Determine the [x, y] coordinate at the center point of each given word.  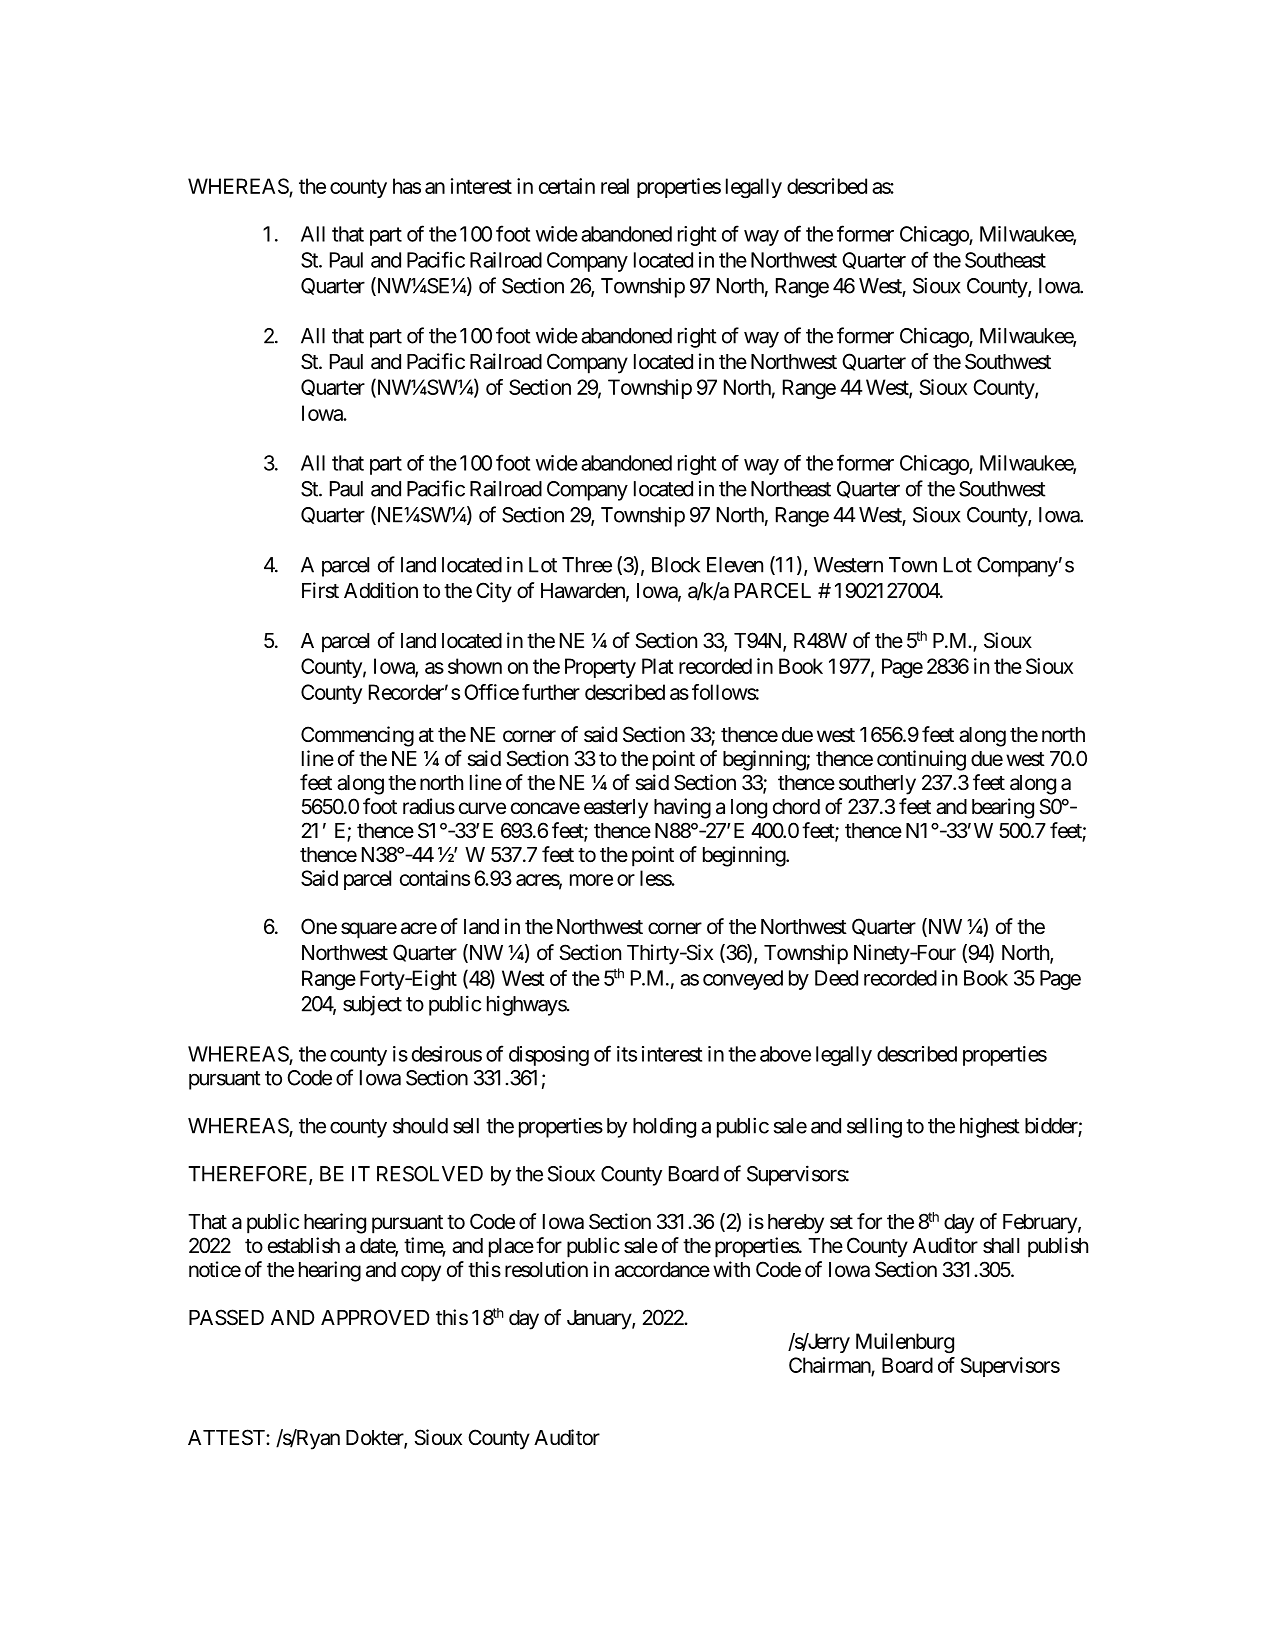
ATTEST [227, 1437]
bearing [1003, 808]
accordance [662, 1270]
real [615, 186]
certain [567, 186]
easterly [616, 809]
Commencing [357, 736]
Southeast [1005, 260]
